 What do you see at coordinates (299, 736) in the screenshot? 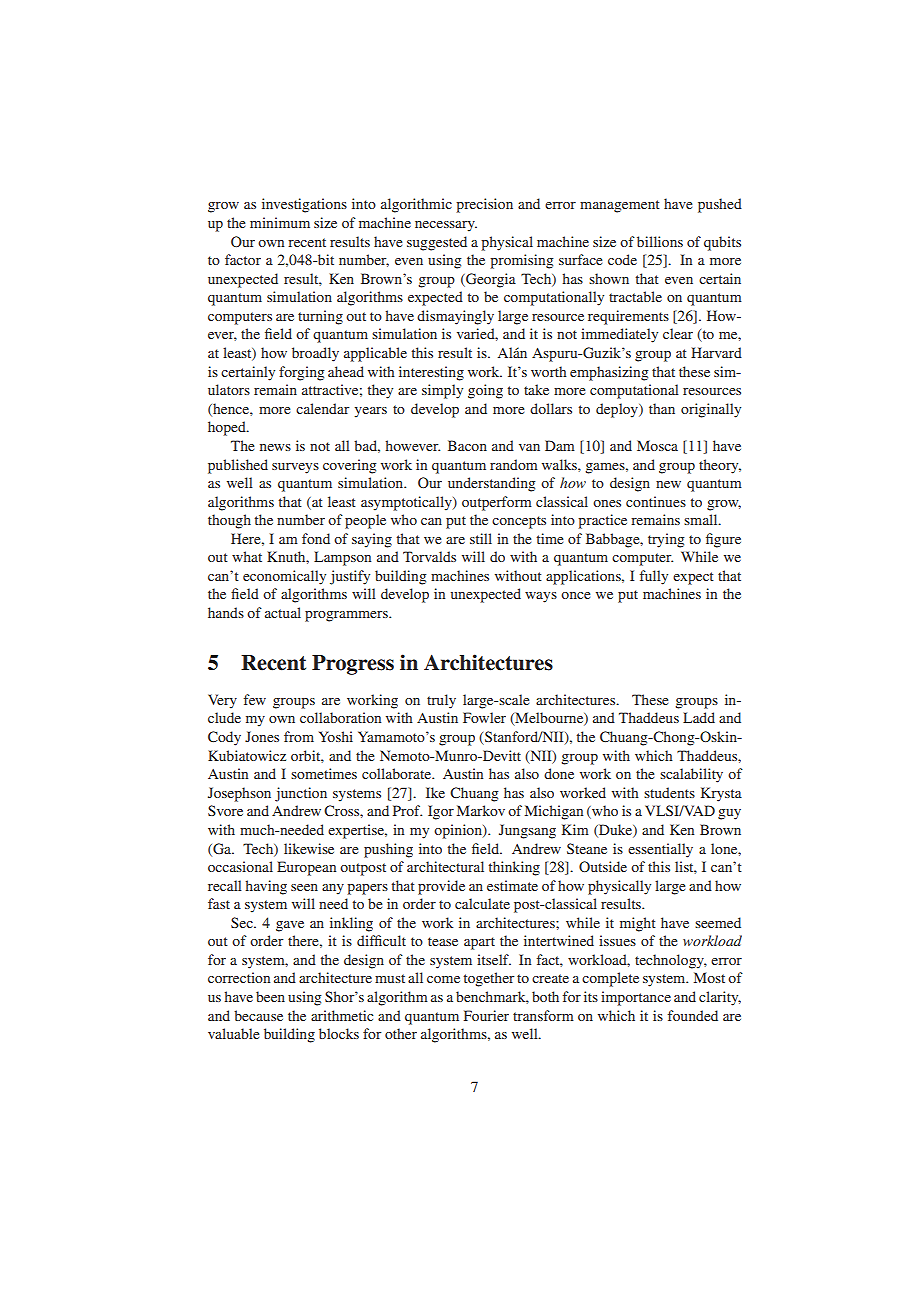
I see `from` at bounding box center [299, 736].
